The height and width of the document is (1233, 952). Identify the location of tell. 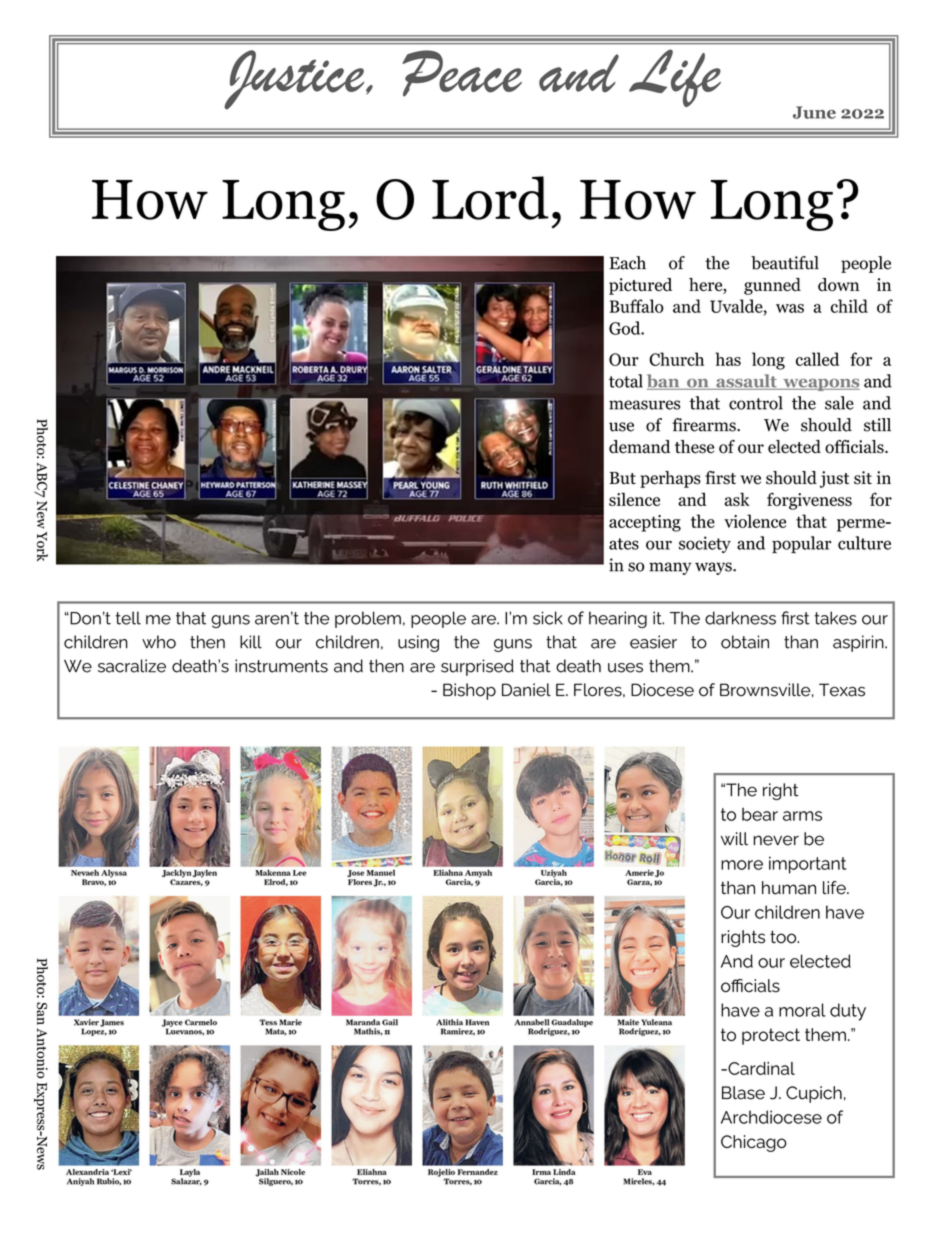
(128, 618).
